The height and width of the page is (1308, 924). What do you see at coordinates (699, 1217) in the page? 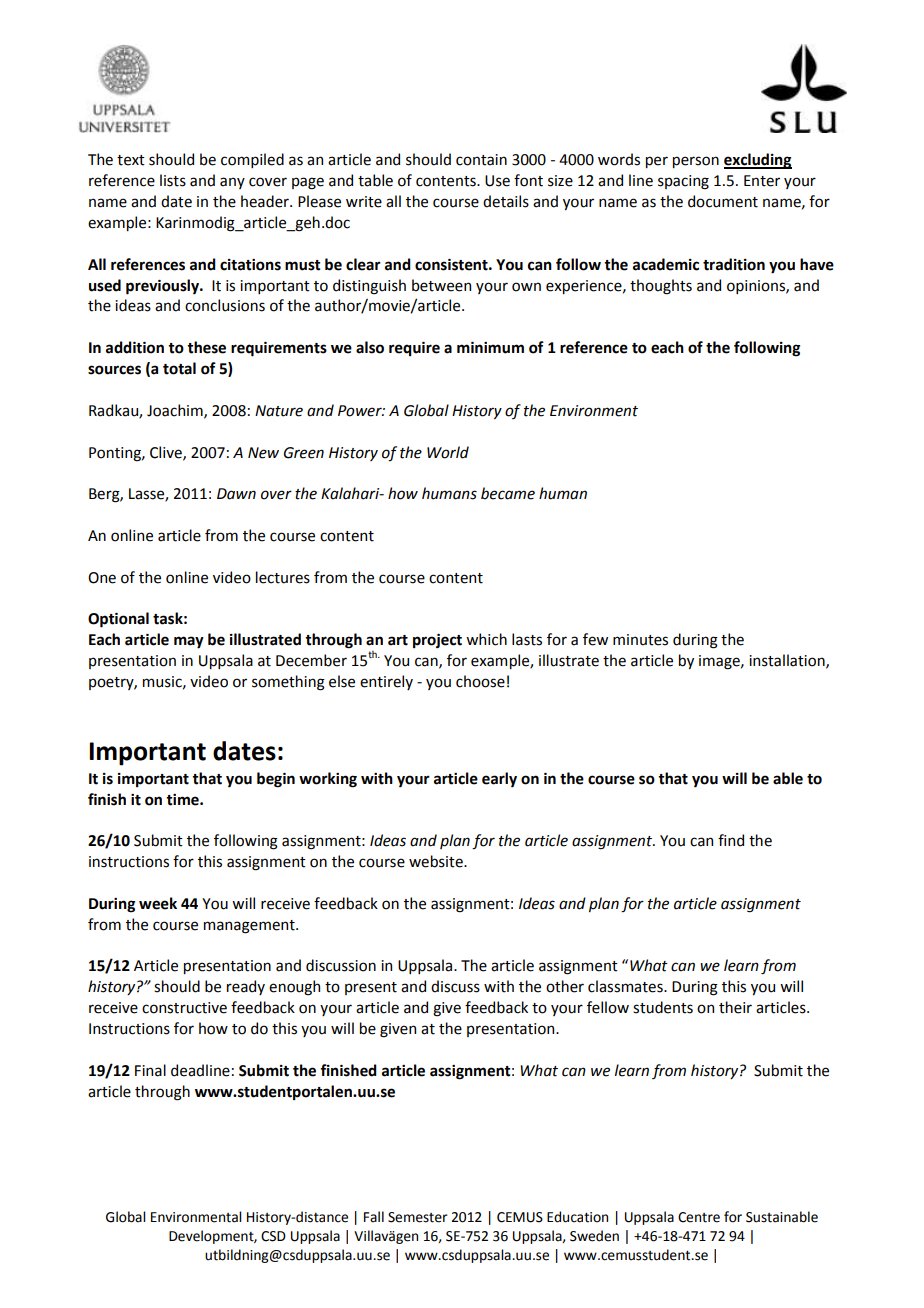
I see `Centre` at bounding box center [699, 1217].
